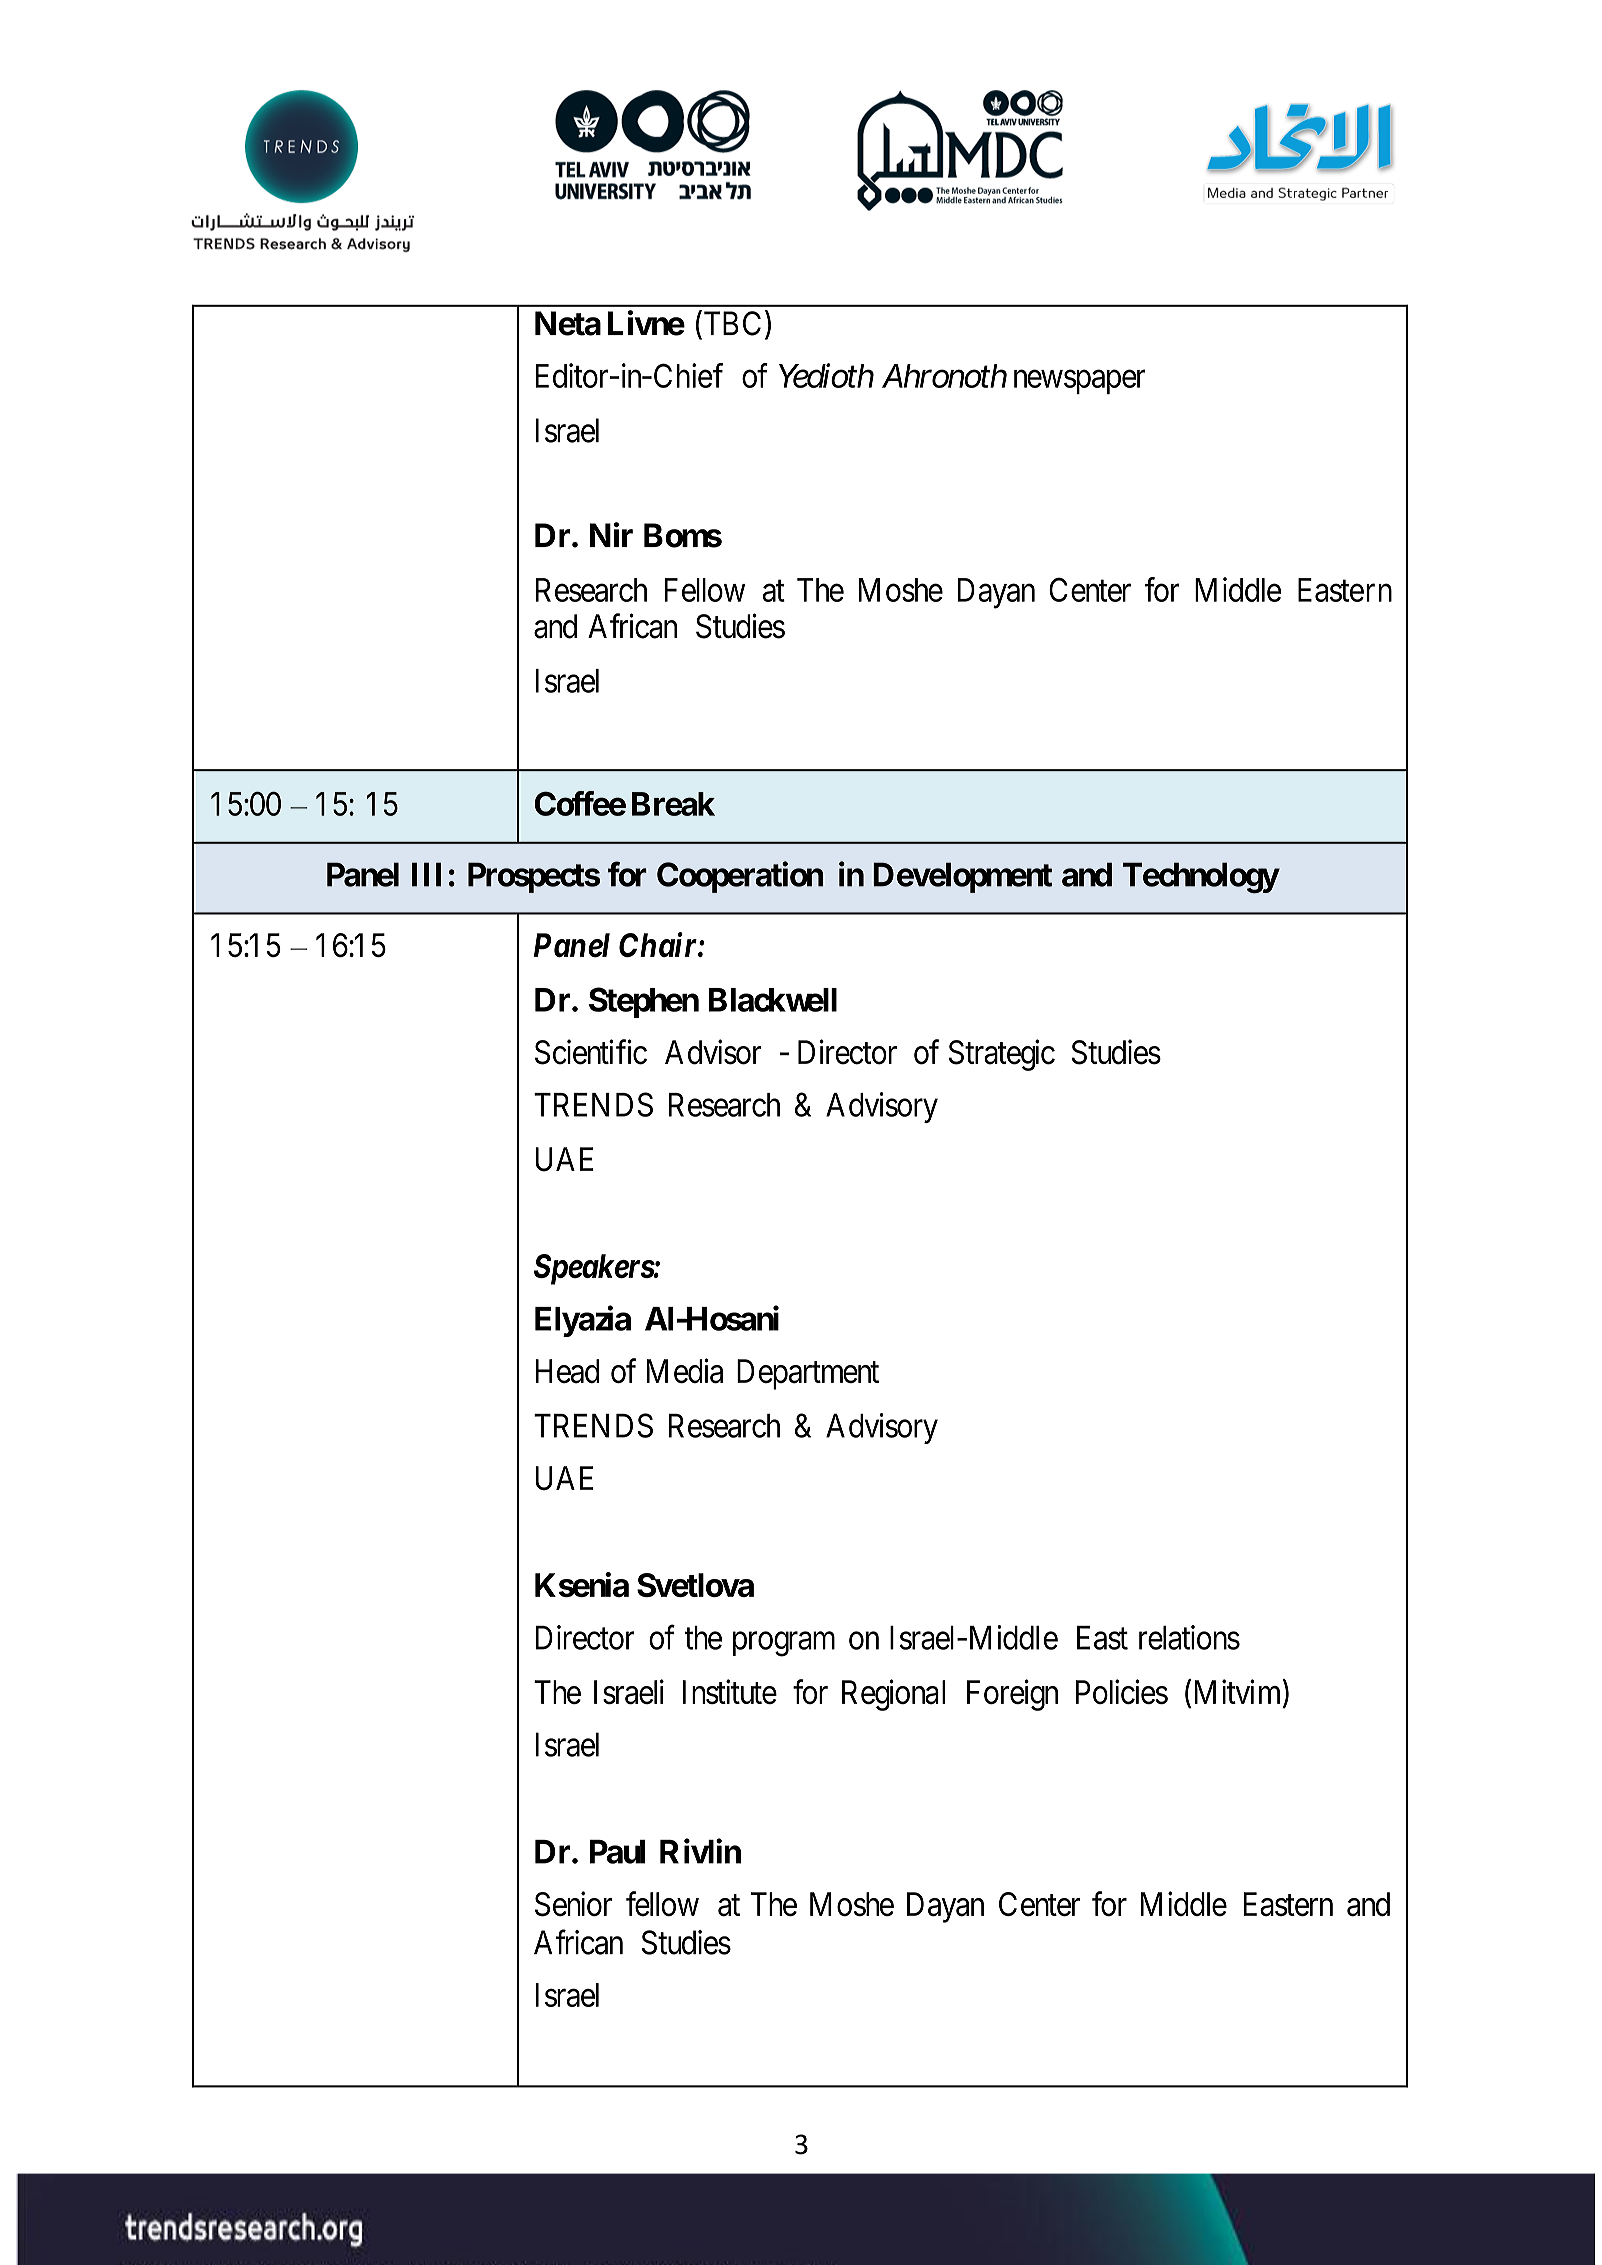  Describe the element at coordinates (1002, 1055) in the image. I see `Strategic` at that location.
